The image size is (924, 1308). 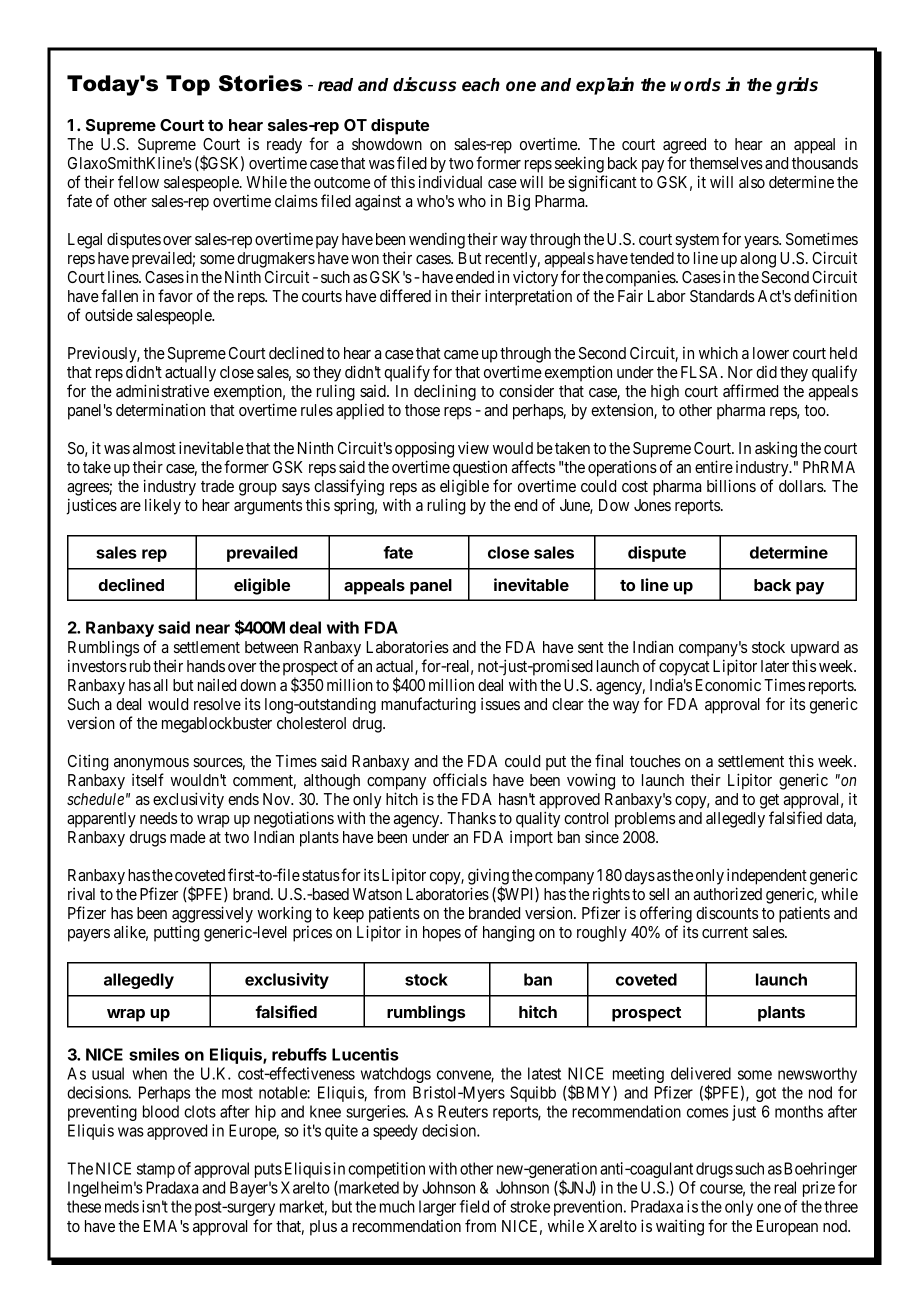 I want to click on stamp, so click(x=156, y=1170).
